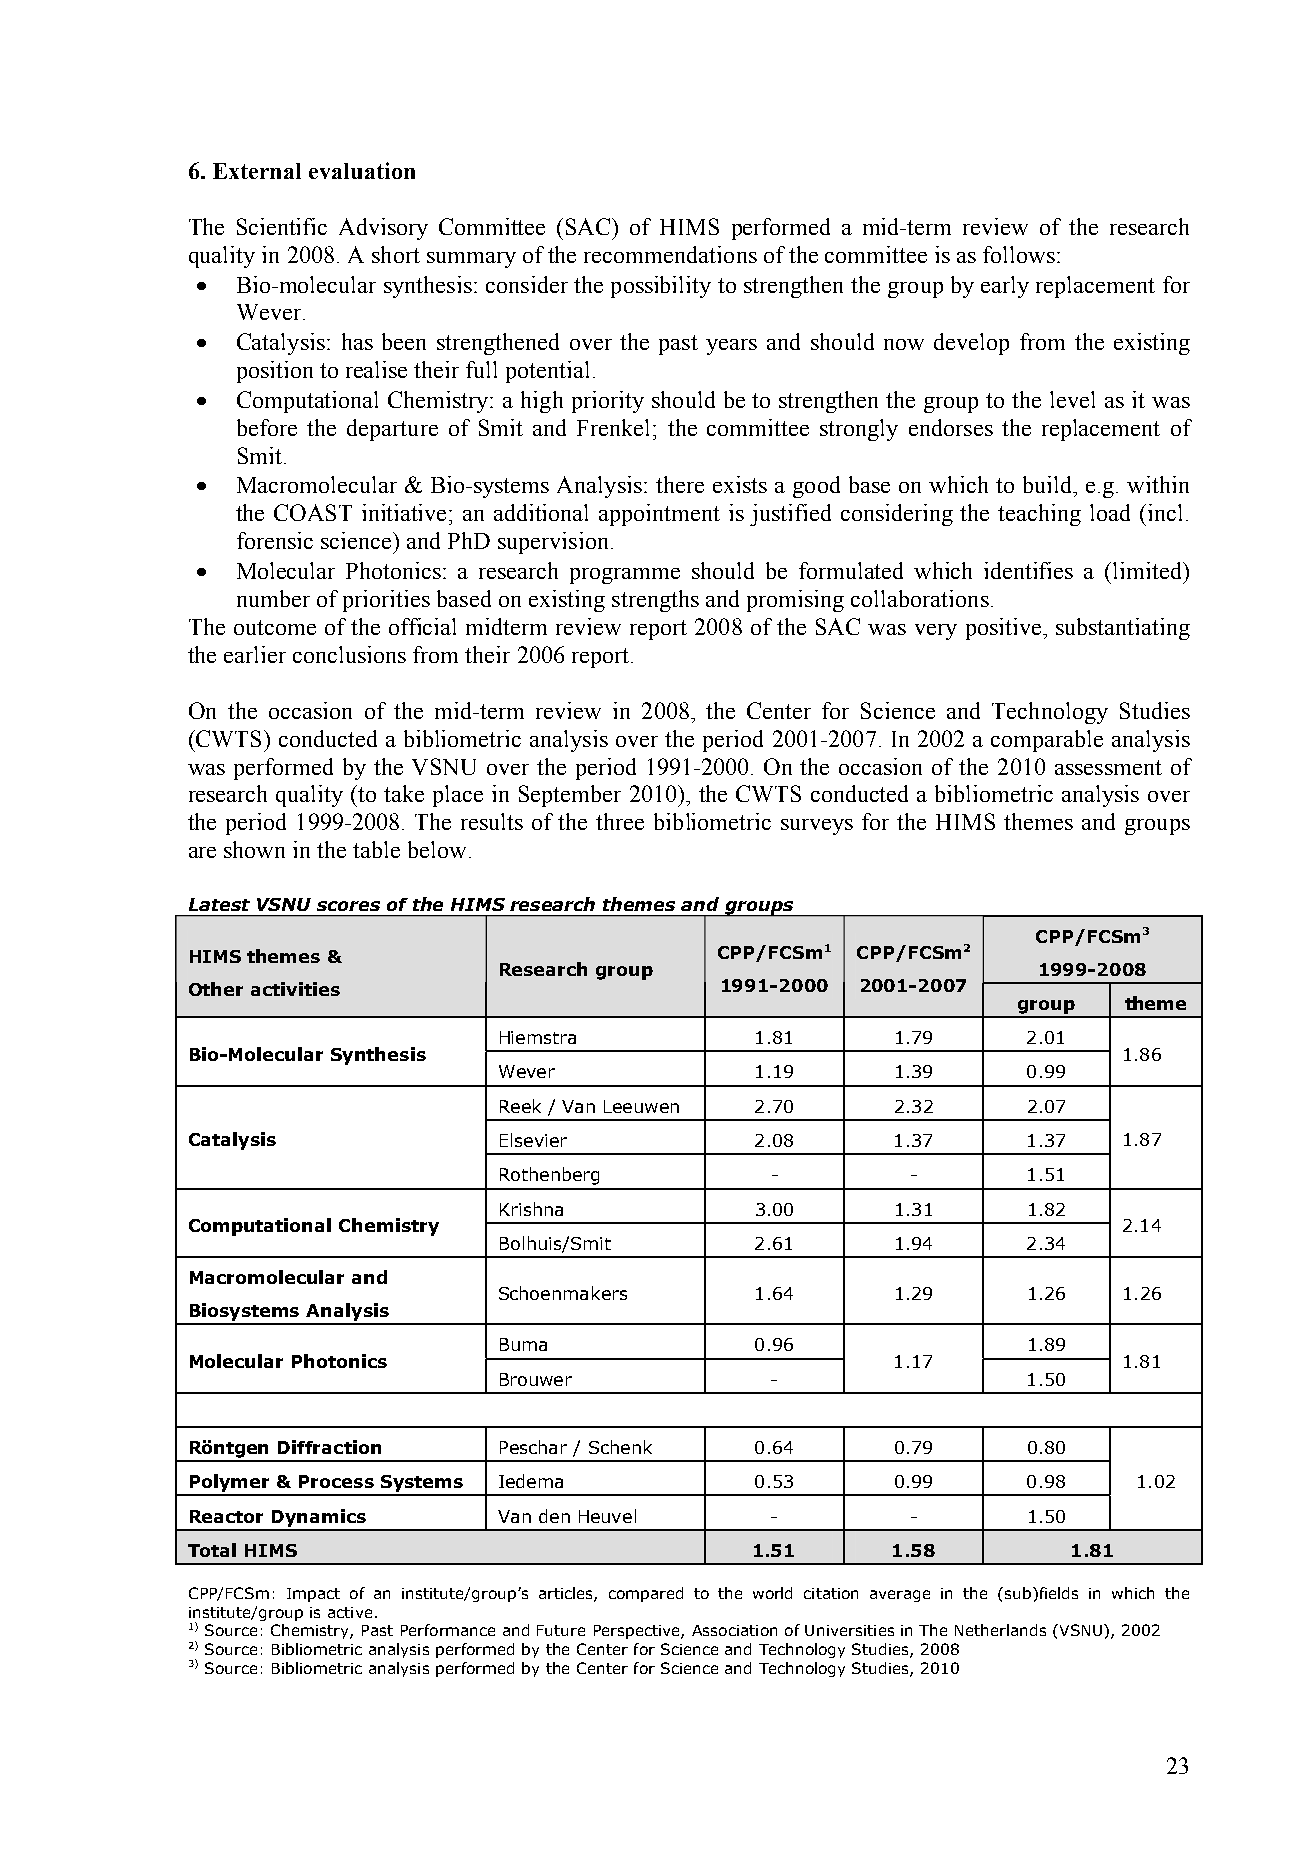 The height and width of the screenshot is (1860, 1315). I want to click on Scientific, so click(282, 226).
